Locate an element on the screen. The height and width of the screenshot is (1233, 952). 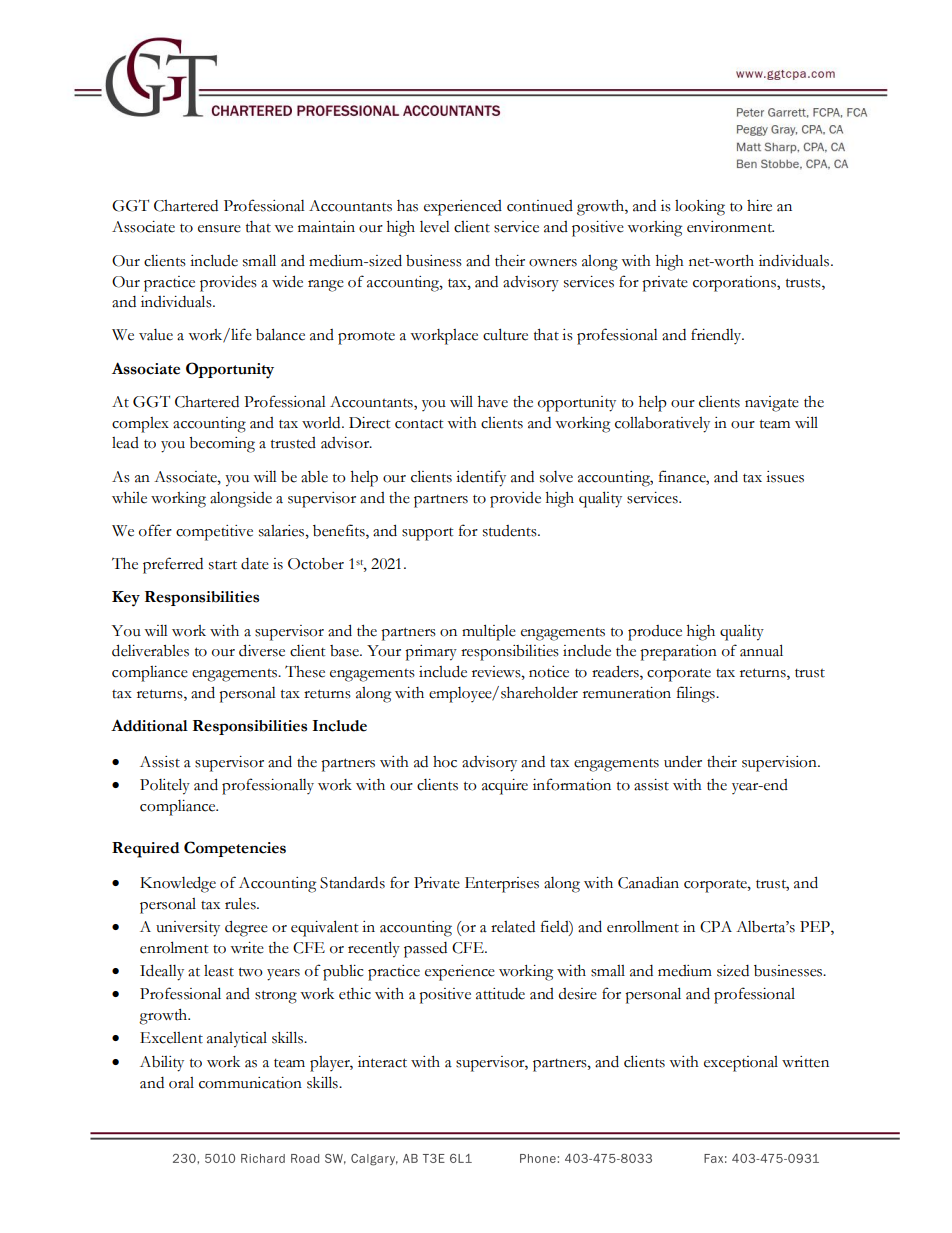
acquire is located at coordinates (505, 787).
